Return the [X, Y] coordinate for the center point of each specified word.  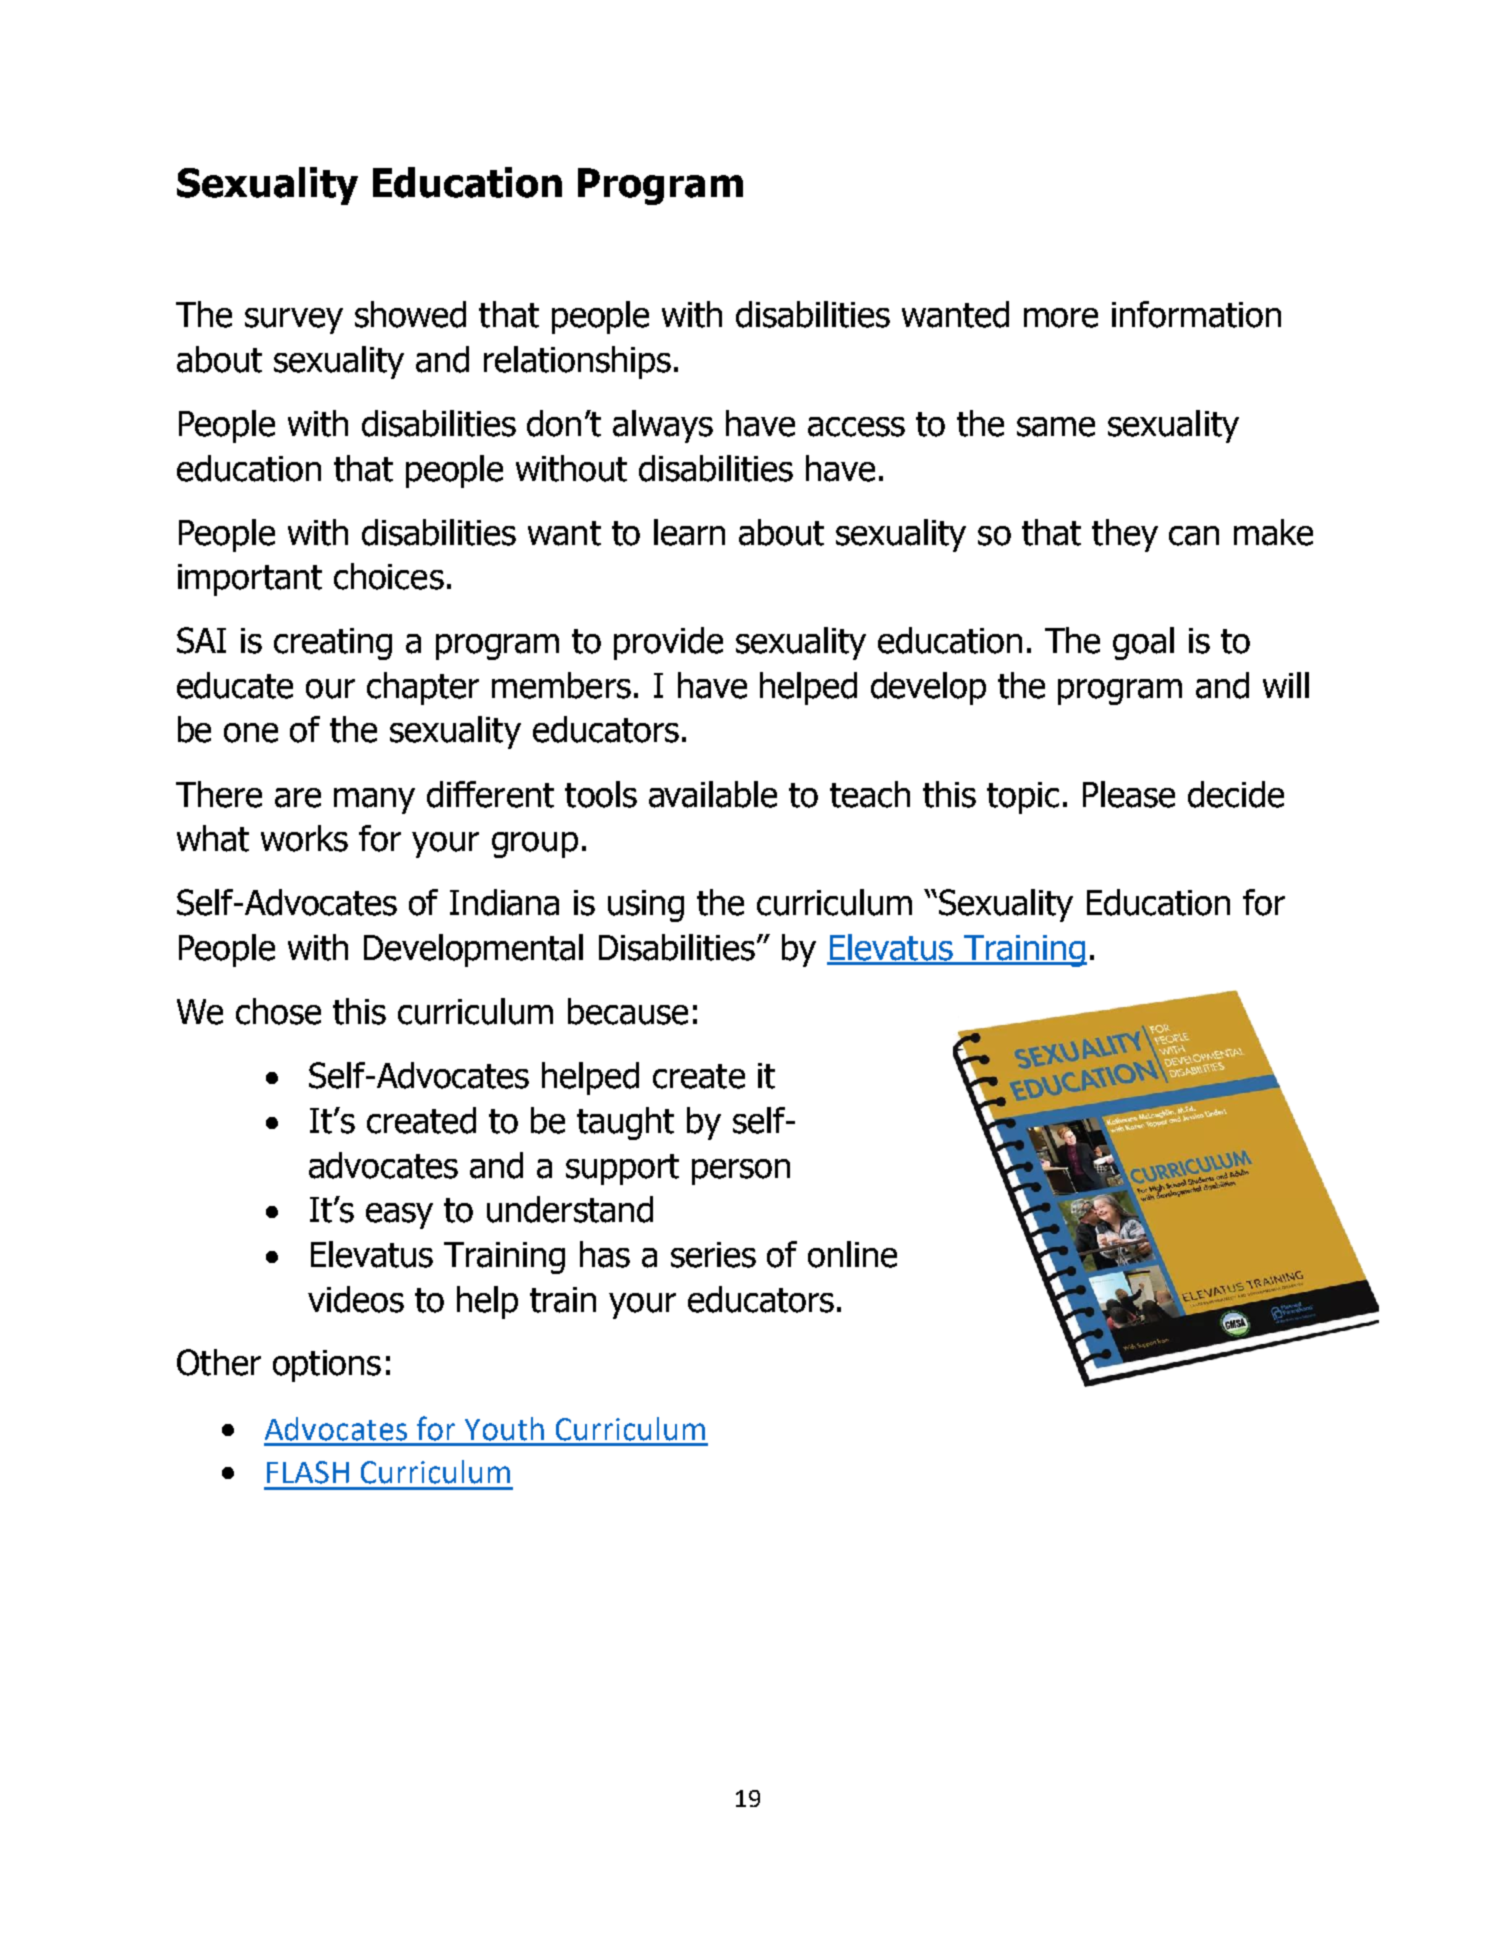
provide [668, 643]
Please [1129, 794]
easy [399, 1216]
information [1196, 314]
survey [294, 321]
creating [333, 644]
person [741, 1172]
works [304, 838]
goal [1143, 643]
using [646, 906]
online [852, 1254]
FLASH [308, 1472]
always [663, 426]
